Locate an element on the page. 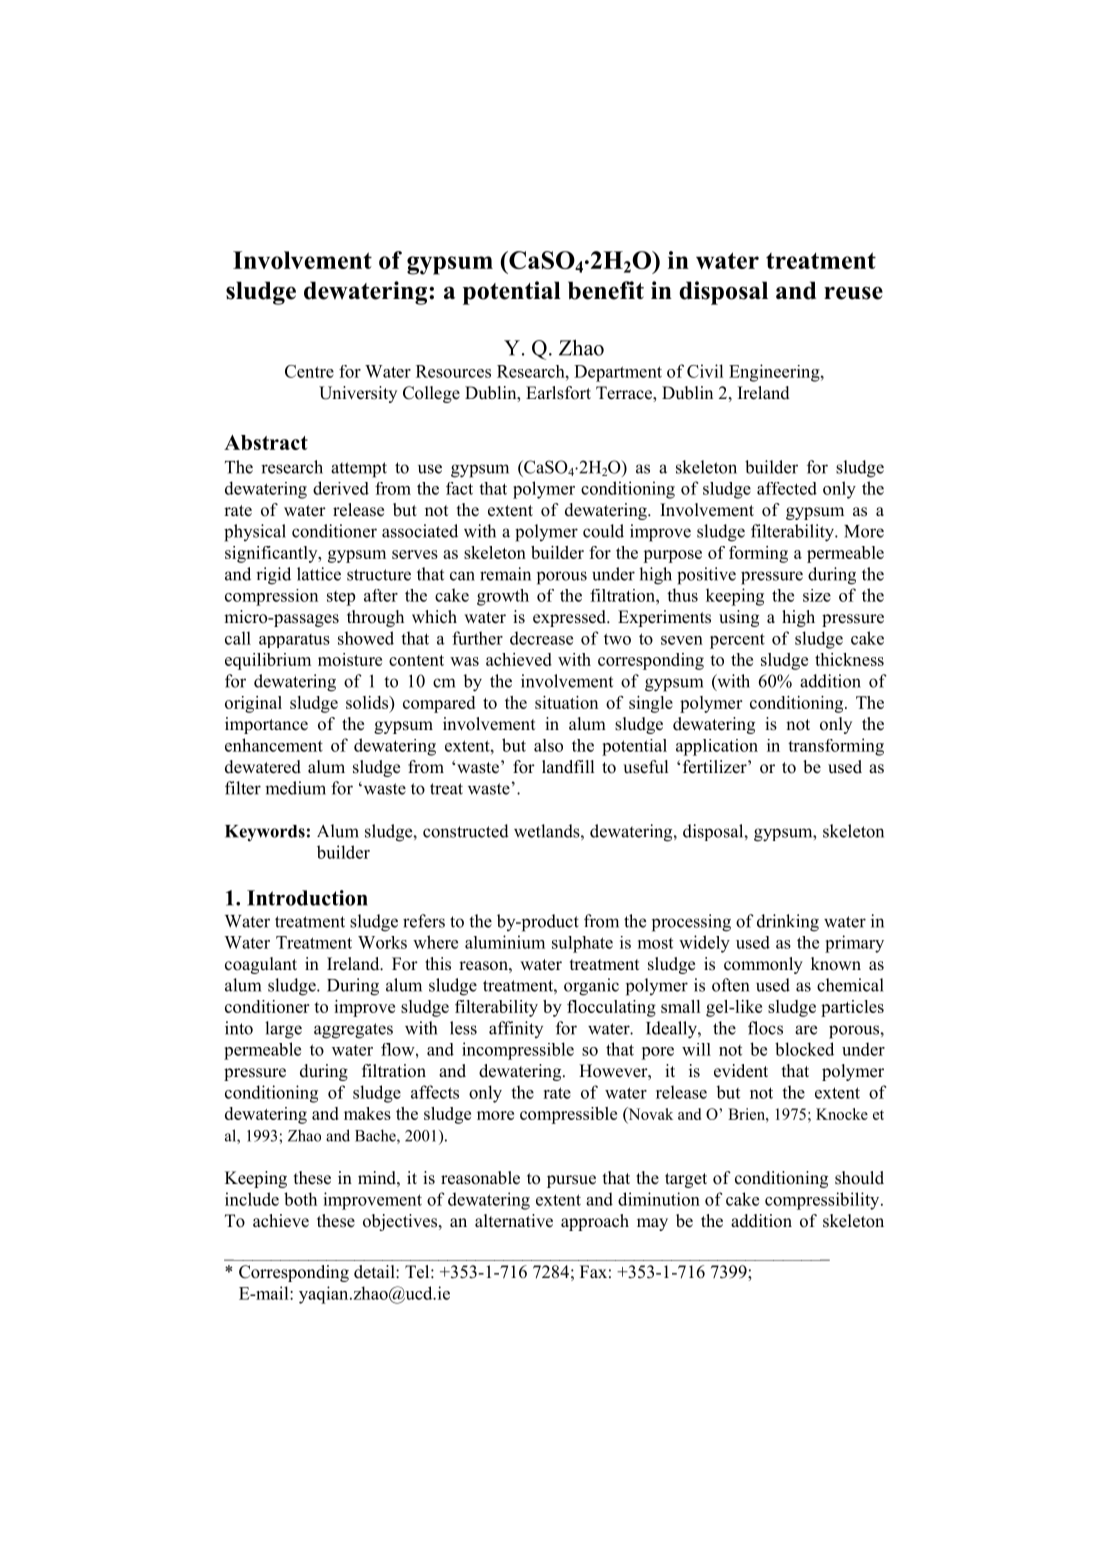 Image resolution: width=1108 pixels, height=1568 pixels. both is located at coordinates (300, 1199).
